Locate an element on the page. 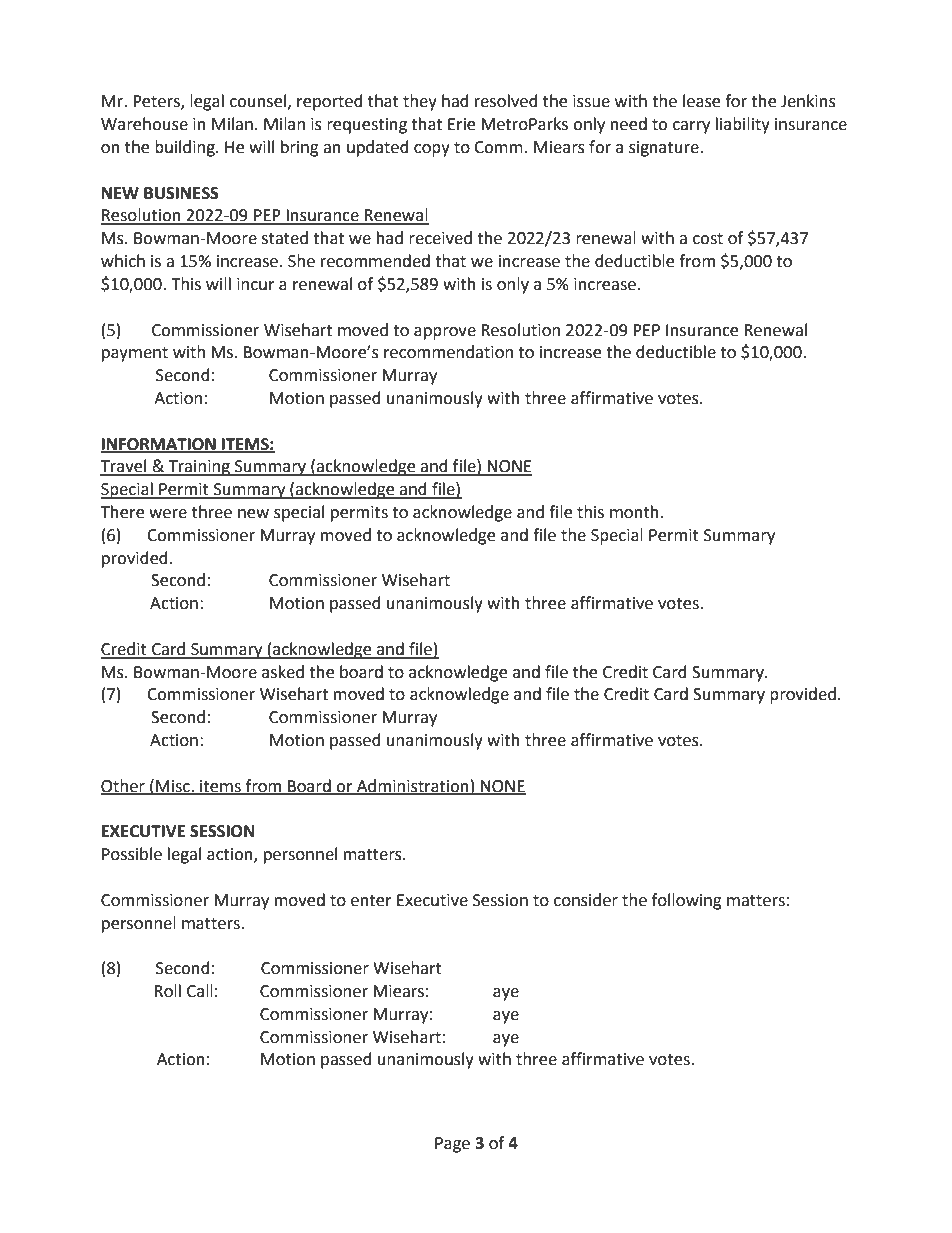 This page has height=1233, width=952. Call is located at coordinates (200, 991).
